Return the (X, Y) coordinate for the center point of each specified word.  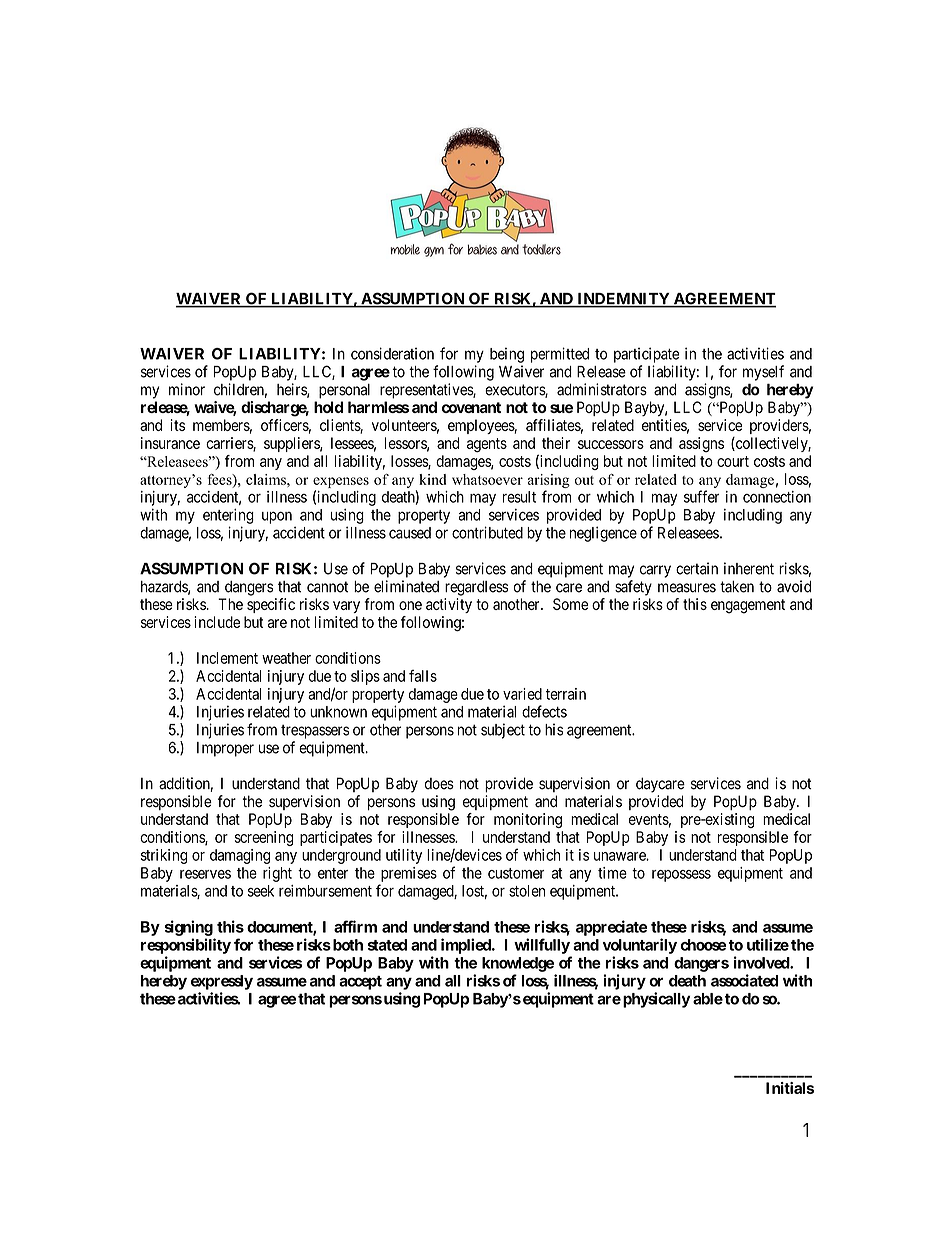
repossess (681, 876)
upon (277, 517)
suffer (701, 496)
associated (744, 980)
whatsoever (487, 479)
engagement (748, 606)
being (507, 355)
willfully (542, 946)
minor (187, 389)
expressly (222, 982)
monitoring (528, 820)
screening (264, 838)
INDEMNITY (623, 300)
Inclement (227, 658)
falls (423, 676)
